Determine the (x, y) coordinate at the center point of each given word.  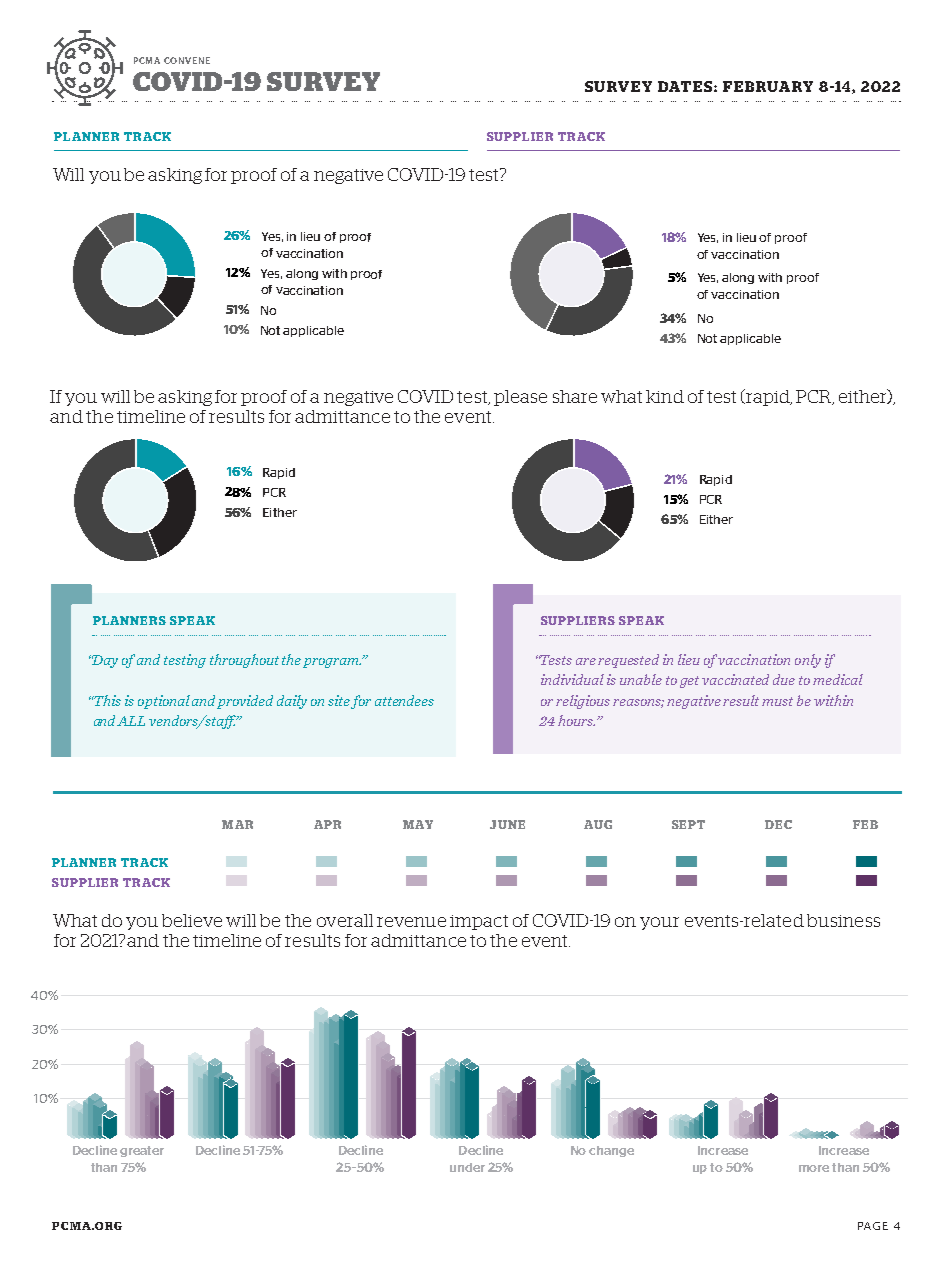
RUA (773, 86)
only (808, 661)
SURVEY (323, 81)
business (843, 920)
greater (142, 1151)
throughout (244, 661)
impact (479, 922)
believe (192, 920)
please (520, 398)
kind (665, 396)
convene (187, 60)
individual (572, 679)
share (575, 396)
